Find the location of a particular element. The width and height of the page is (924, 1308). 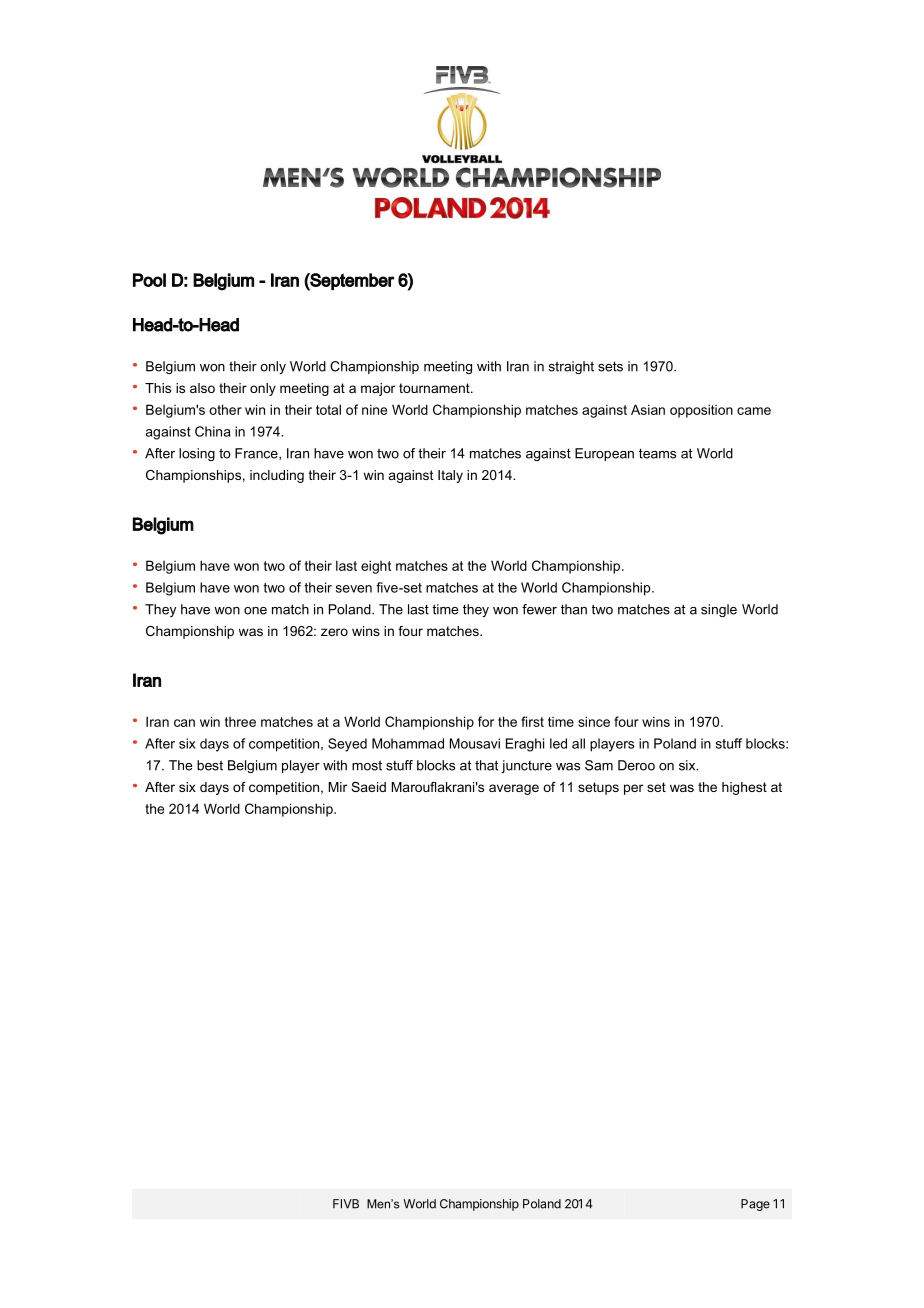

sets is located at coordinates (610, 367).
